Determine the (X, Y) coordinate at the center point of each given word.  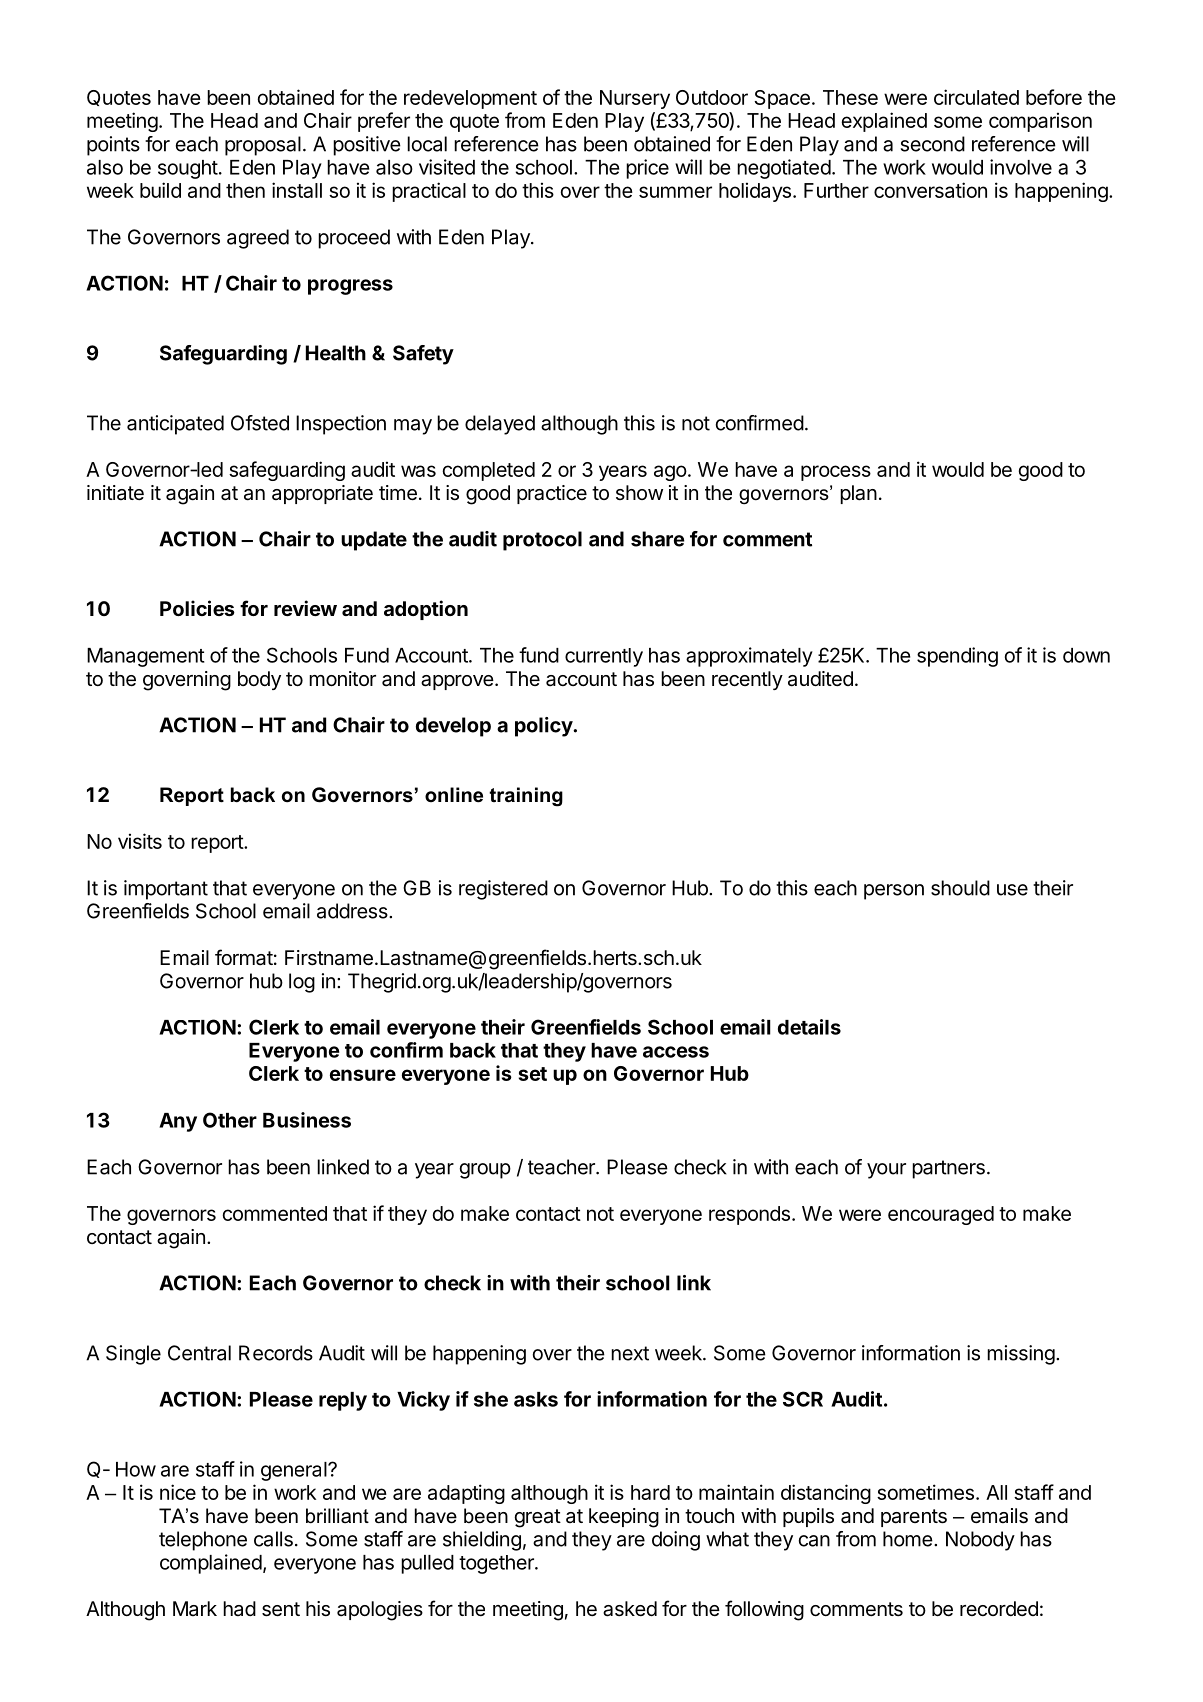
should (960, 888)
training (526, 797)
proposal (263, 146)
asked (630, 1609)
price (647, 169)
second (933, 144)
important (166, 890)
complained (211, 1564)
